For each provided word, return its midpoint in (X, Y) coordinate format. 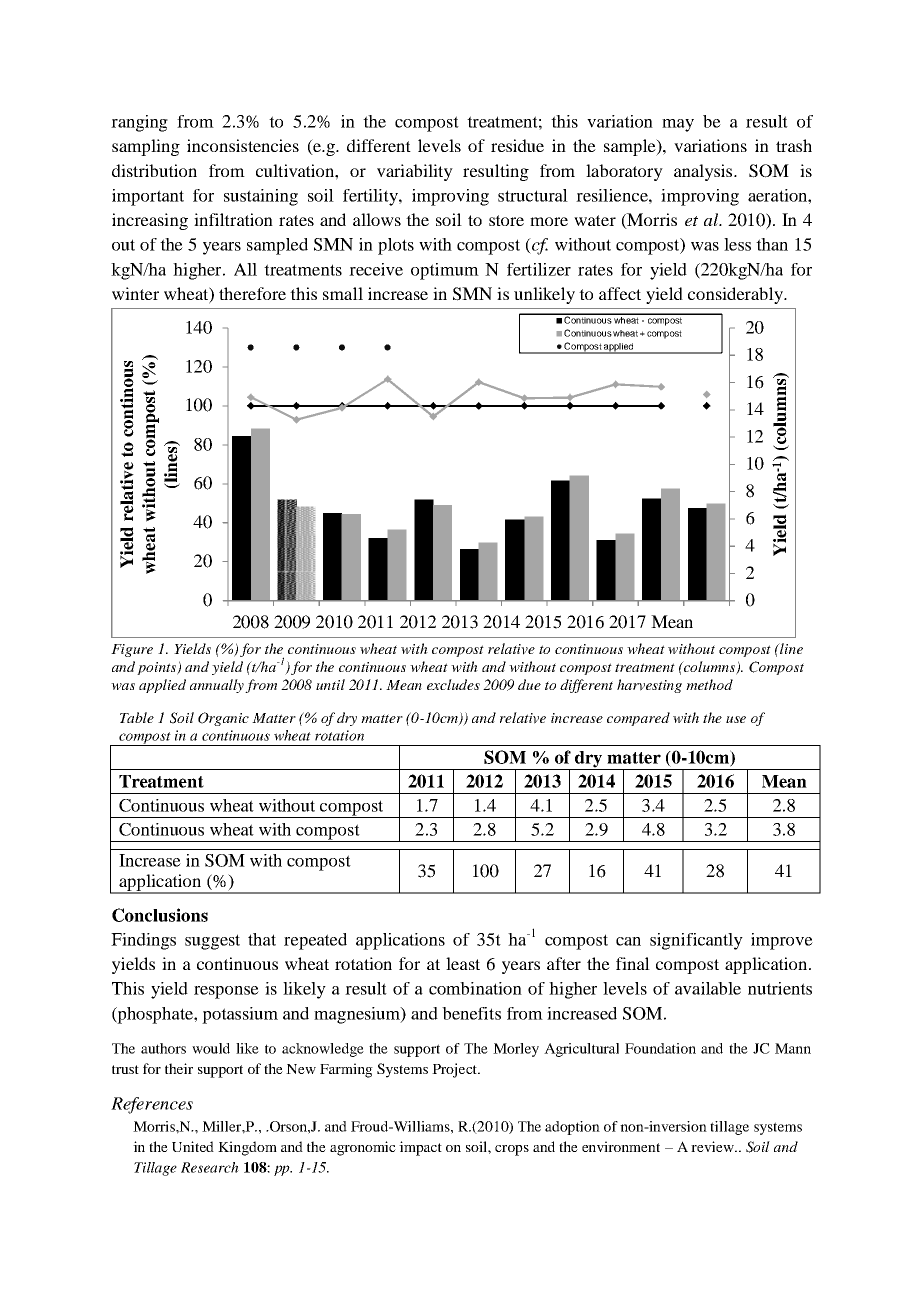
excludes (453, 684)
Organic (223, 719)
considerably (736, 295)
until (330, 684)
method (709, 684)
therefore (252, 293)
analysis (704, 172)
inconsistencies (243, 145)
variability (415, 172)
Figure (132, 650)
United (193, 1146)
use (736, 719)
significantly (696, 941)
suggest (212, 942)
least (463, 963)
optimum (445, 271)
